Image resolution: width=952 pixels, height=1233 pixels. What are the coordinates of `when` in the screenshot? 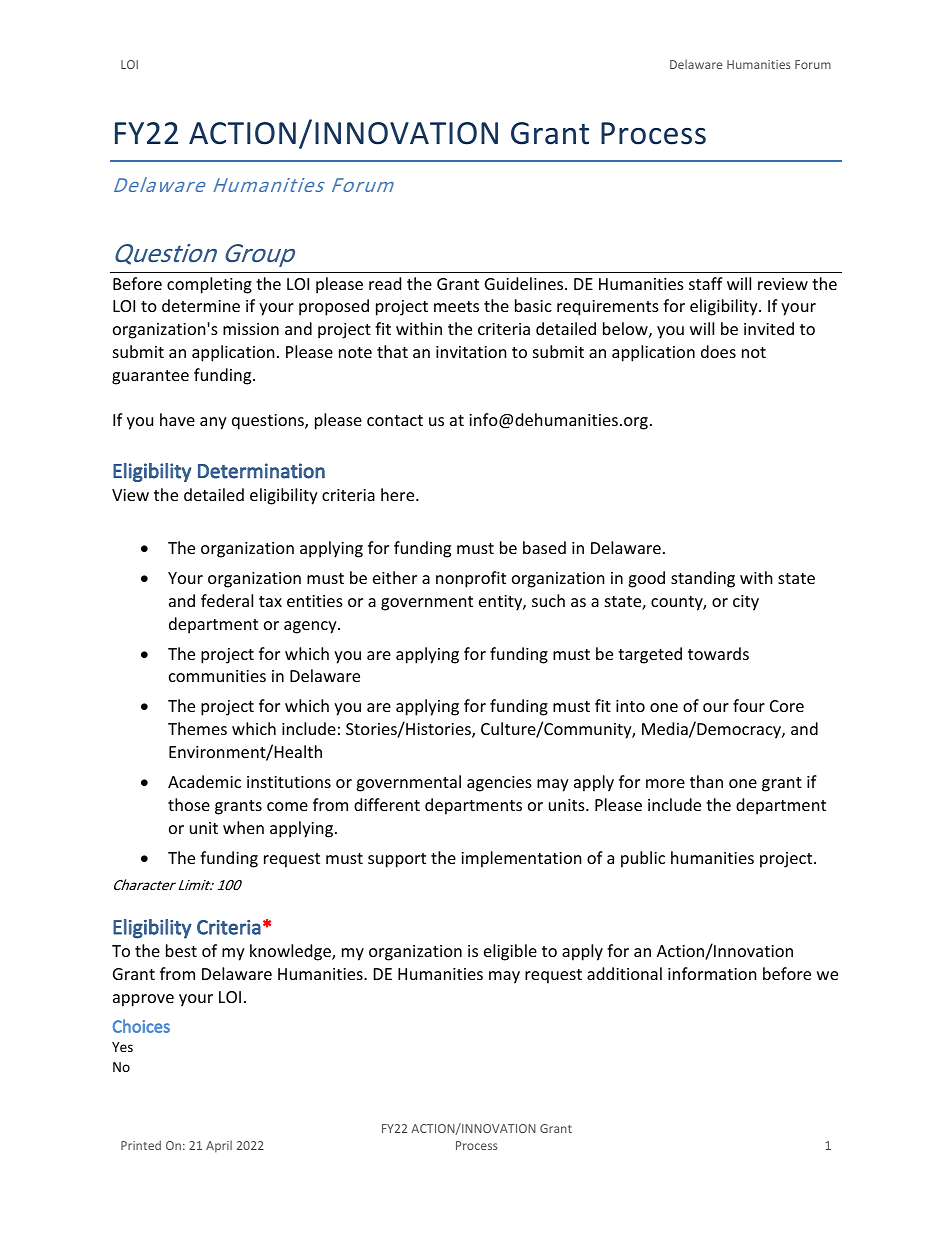 It's located at (243, 827).
